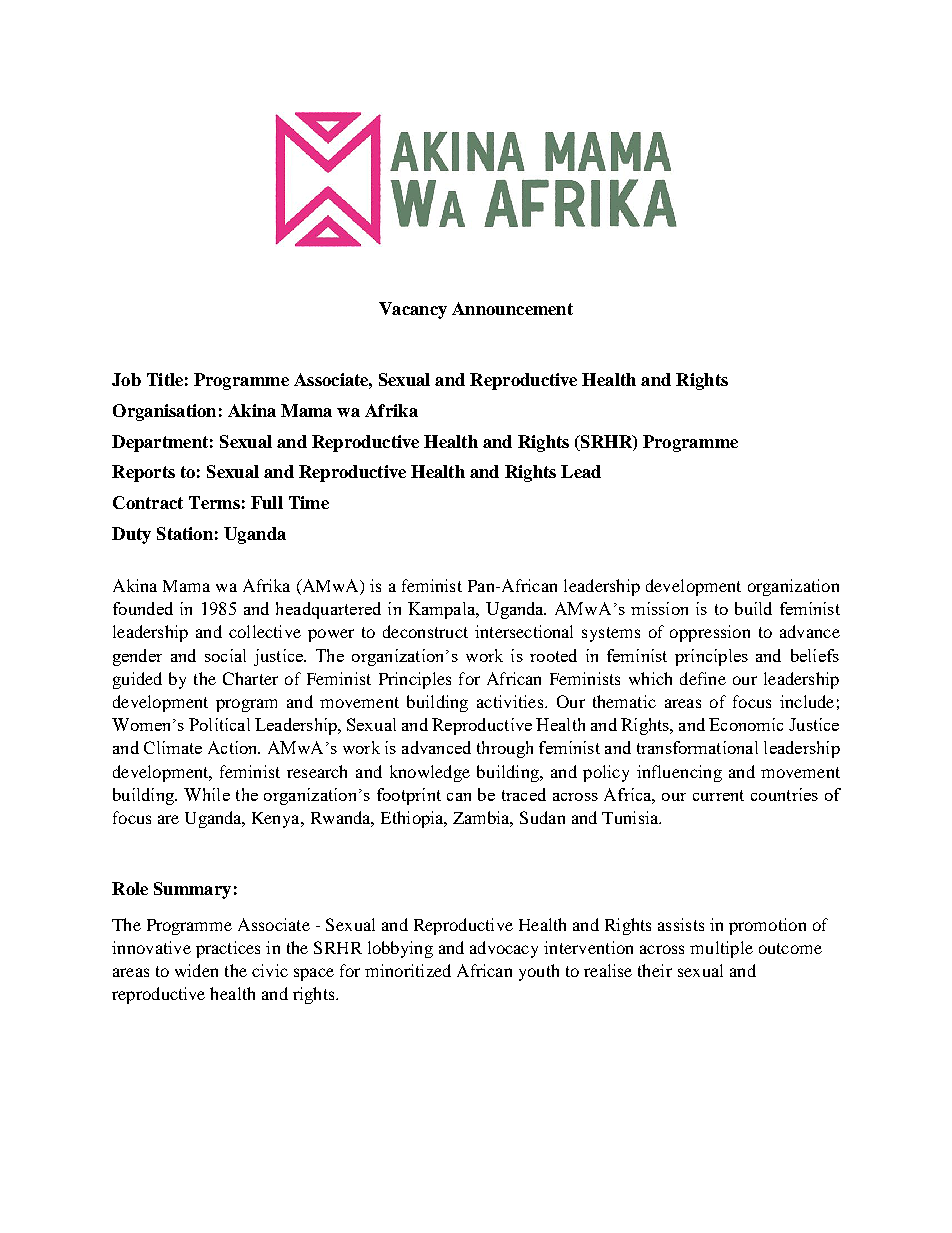 This screenshot has width=952, height=1233. I want to click on Announcement, so click(512, 308).
